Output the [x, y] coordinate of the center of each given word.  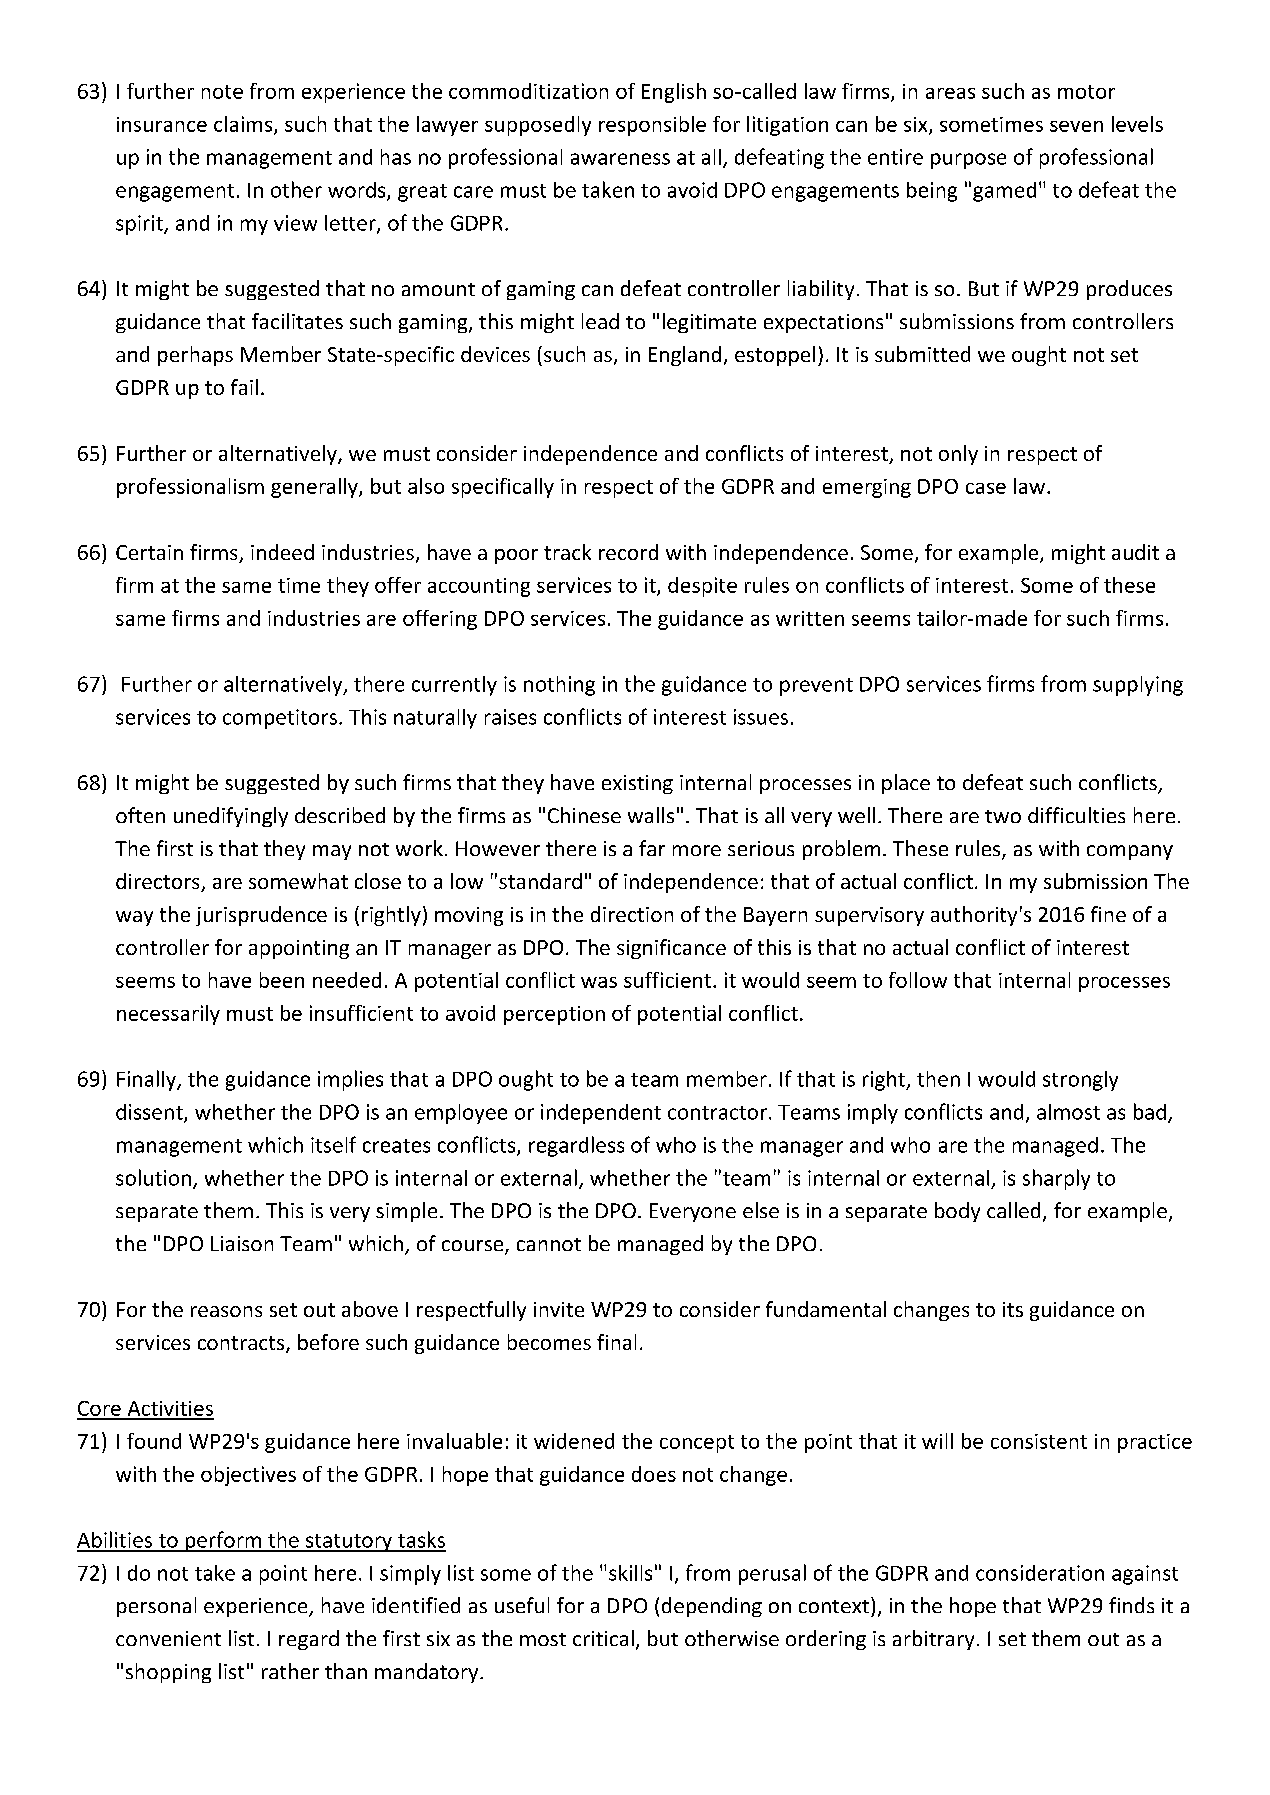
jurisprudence [261, 916]
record [628, 552]
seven [1076, 126]
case [986, 488]
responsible [652, 126]
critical [603, 1638]
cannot [549, 1244]
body [957, 1212]
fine [1108, 914]
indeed [282, 552]
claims [244, 125]
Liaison [242, 1243]
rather [290, 1671]
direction [632, 914]
